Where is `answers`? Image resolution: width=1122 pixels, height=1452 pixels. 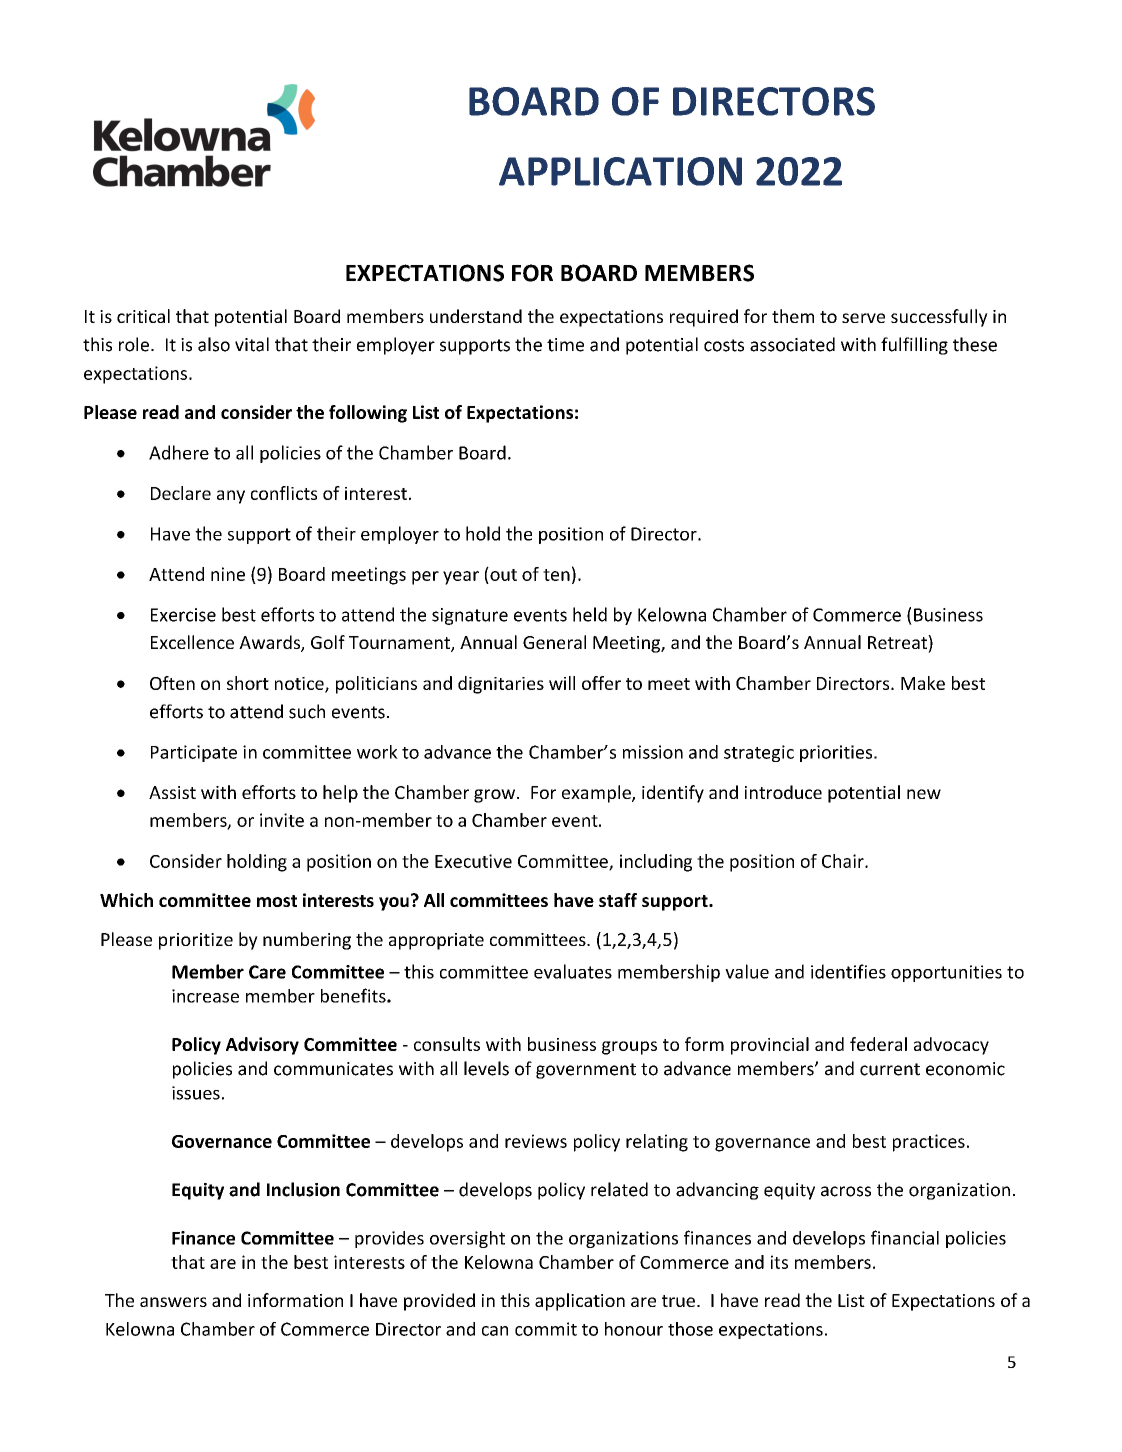
answers is located at coordinates (173, 1302).
